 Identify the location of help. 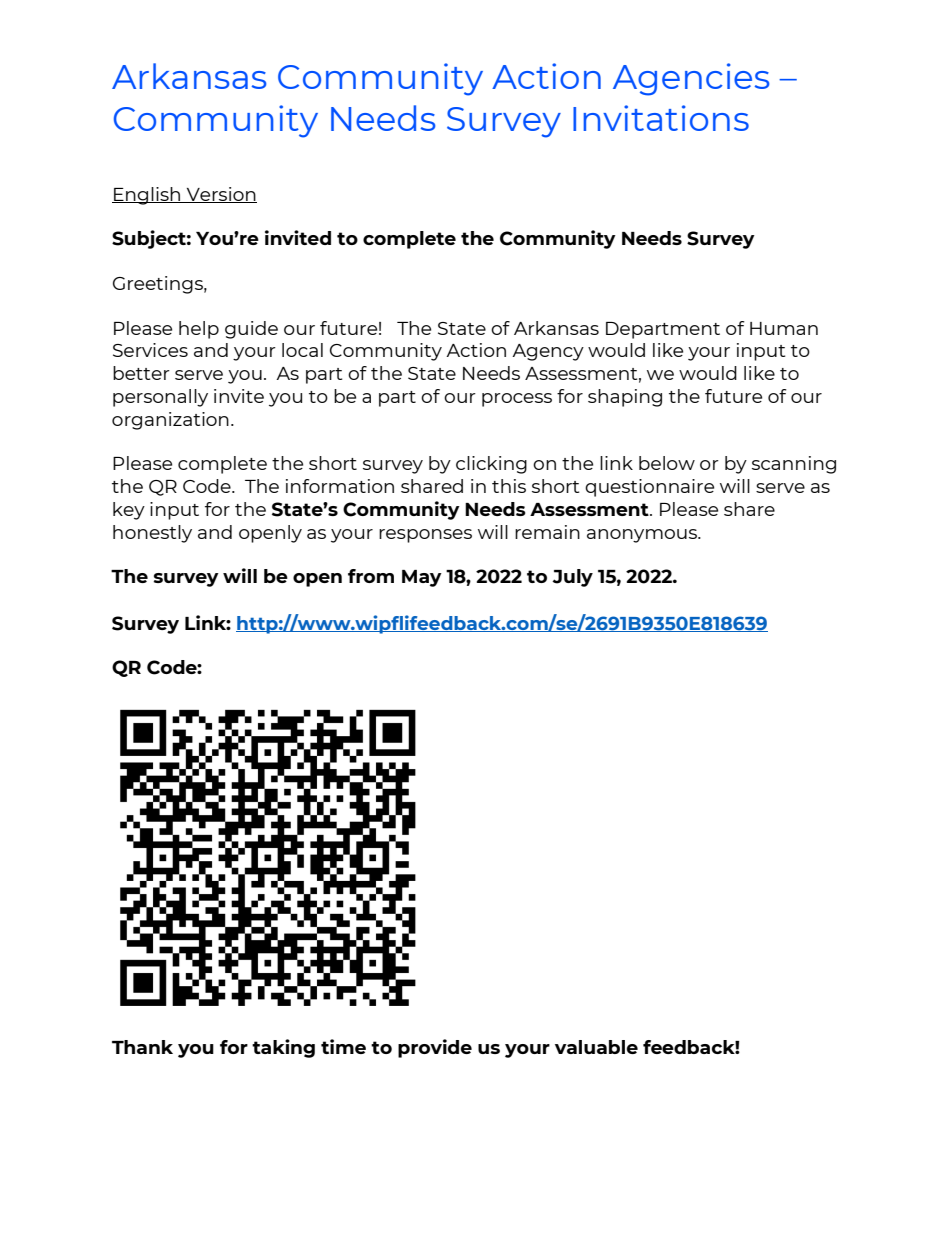
(199, 330).
